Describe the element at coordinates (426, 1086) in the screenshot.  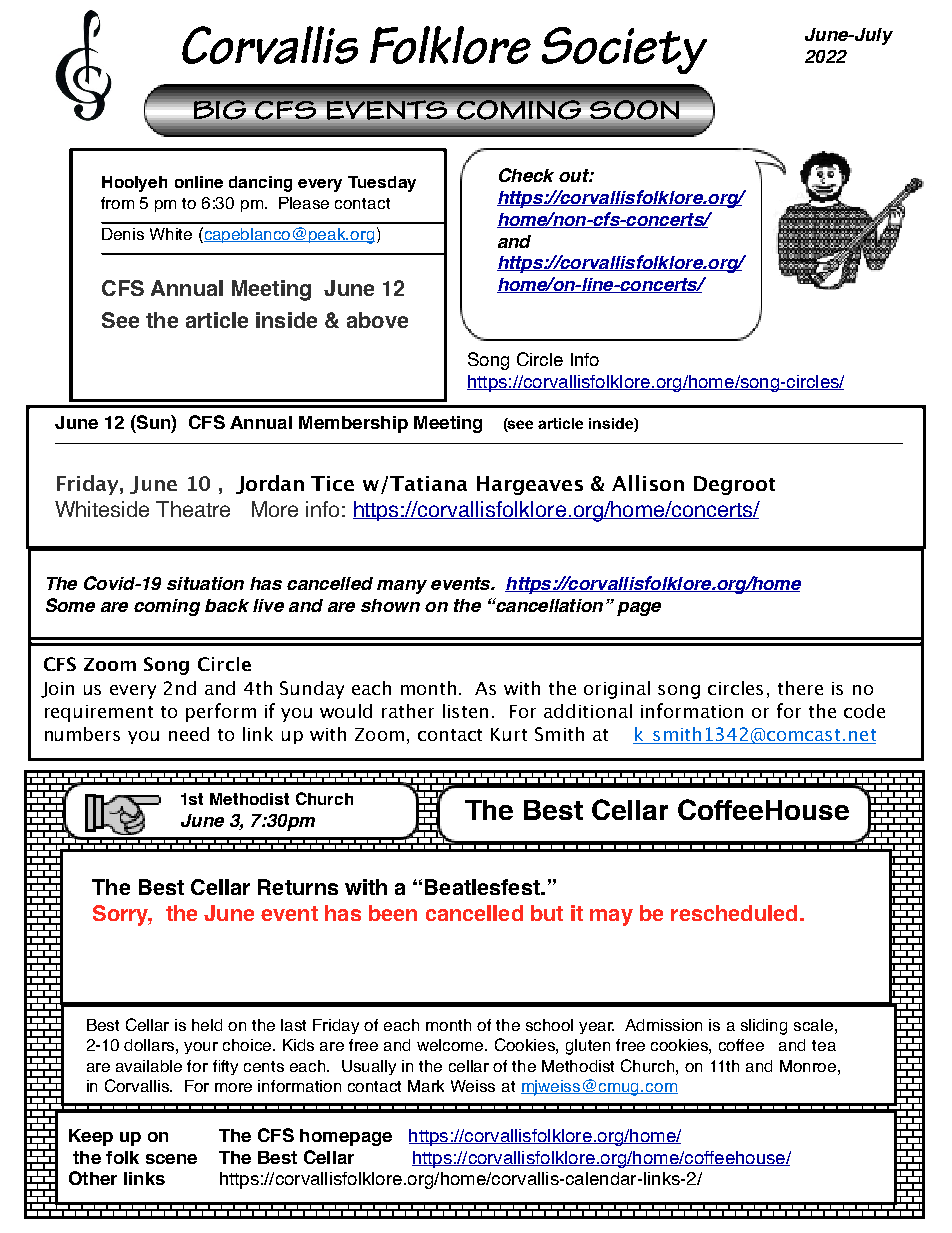
I see `Mark` at that location.
